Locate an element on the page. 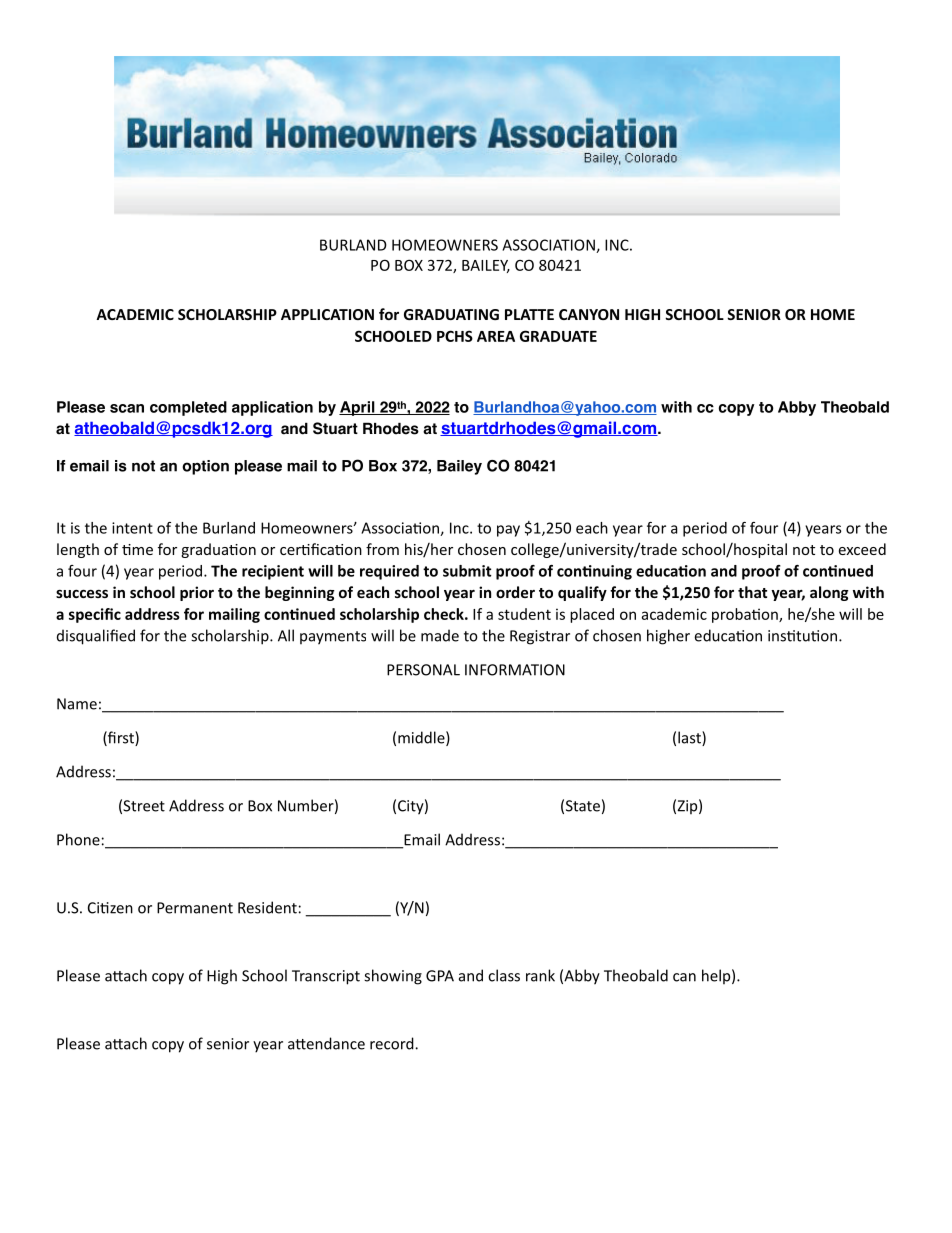 The image size is (952, 1233). Transcript is located at coordinates (326, 977).
